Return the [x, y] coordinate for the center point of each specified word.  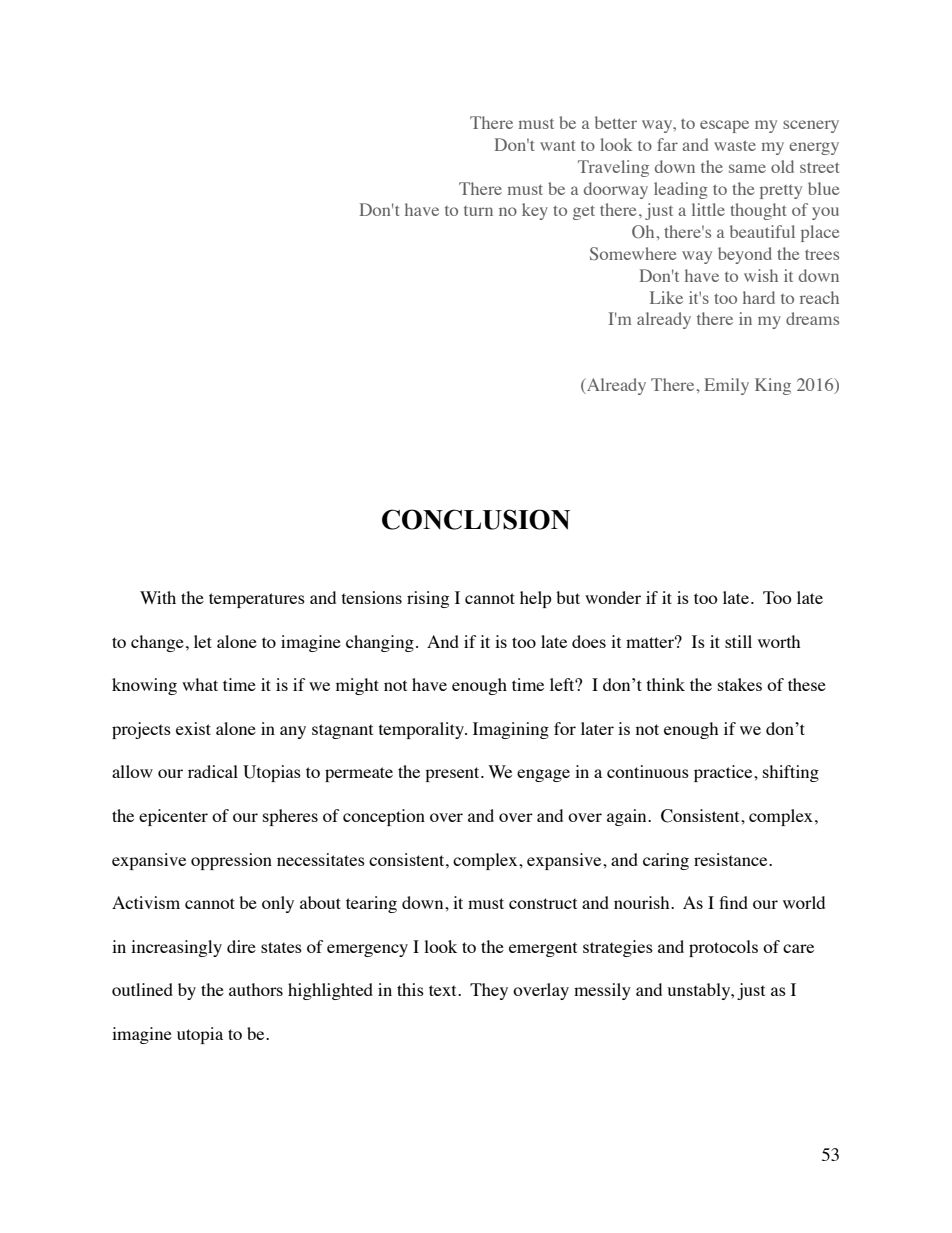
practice [724, 773]
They [489, 991]
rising [428, 599]
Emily [726, 386]
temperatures [257, 600]
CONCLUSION [476, 519]
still [738, 641]
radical [213, 771]
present [453, 774]
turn [478, 211]
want [557, 145]
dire [241, 946]
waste [735, 145]
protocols [723, 948]
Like [666, 297]
